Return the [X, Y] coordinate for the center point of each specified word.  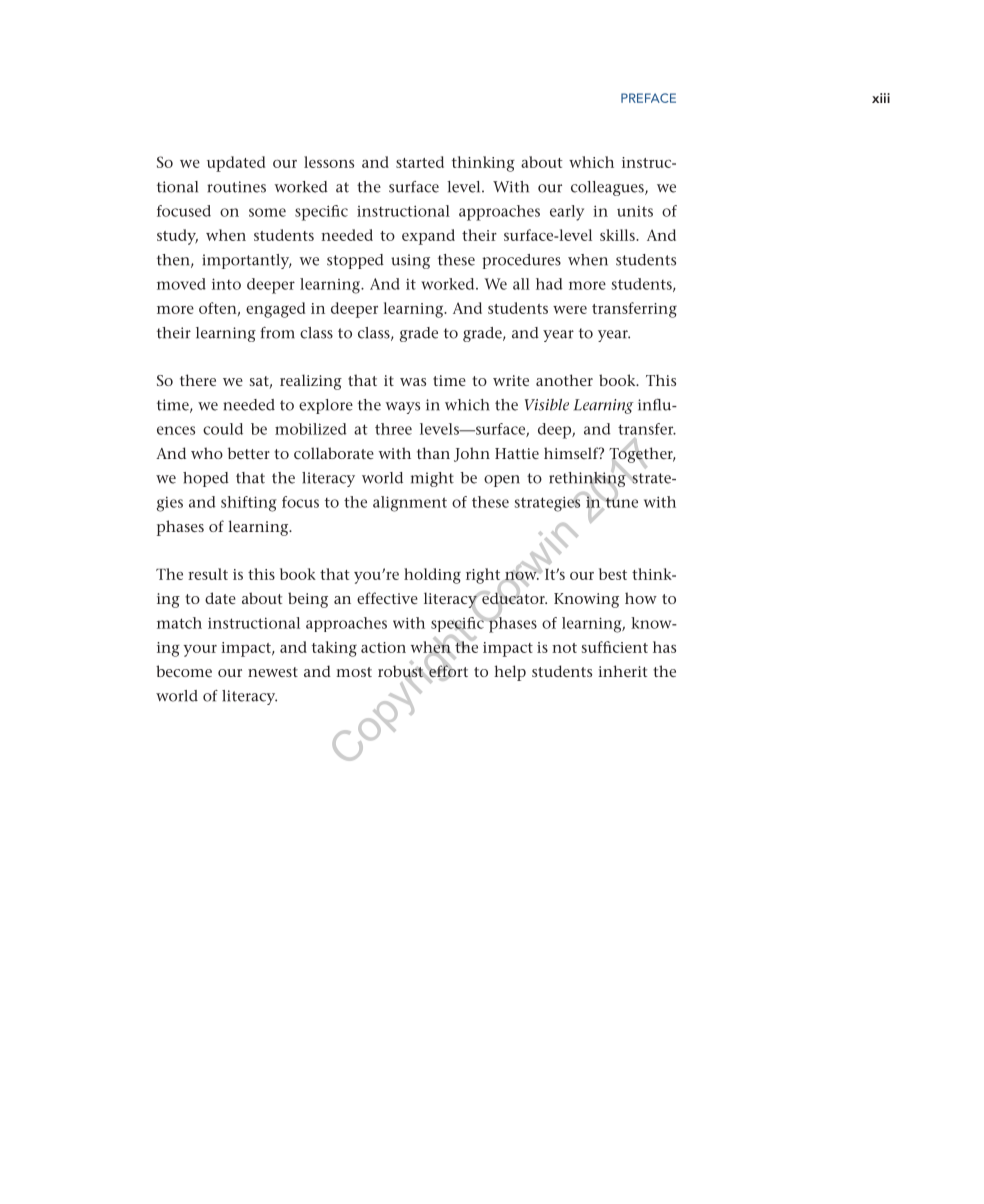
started [420, 162]
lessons [329, 162]
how [641, 598]
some [267, 212]
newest [273, 672]
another [564, 380]
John [472, 454]
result [208, 574]
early [567, 213]
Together [642, 455]
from [278, 333]
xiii [881, 98]
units [635, 211]
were [570, 310]
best [613, 574]
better [249, 453]
